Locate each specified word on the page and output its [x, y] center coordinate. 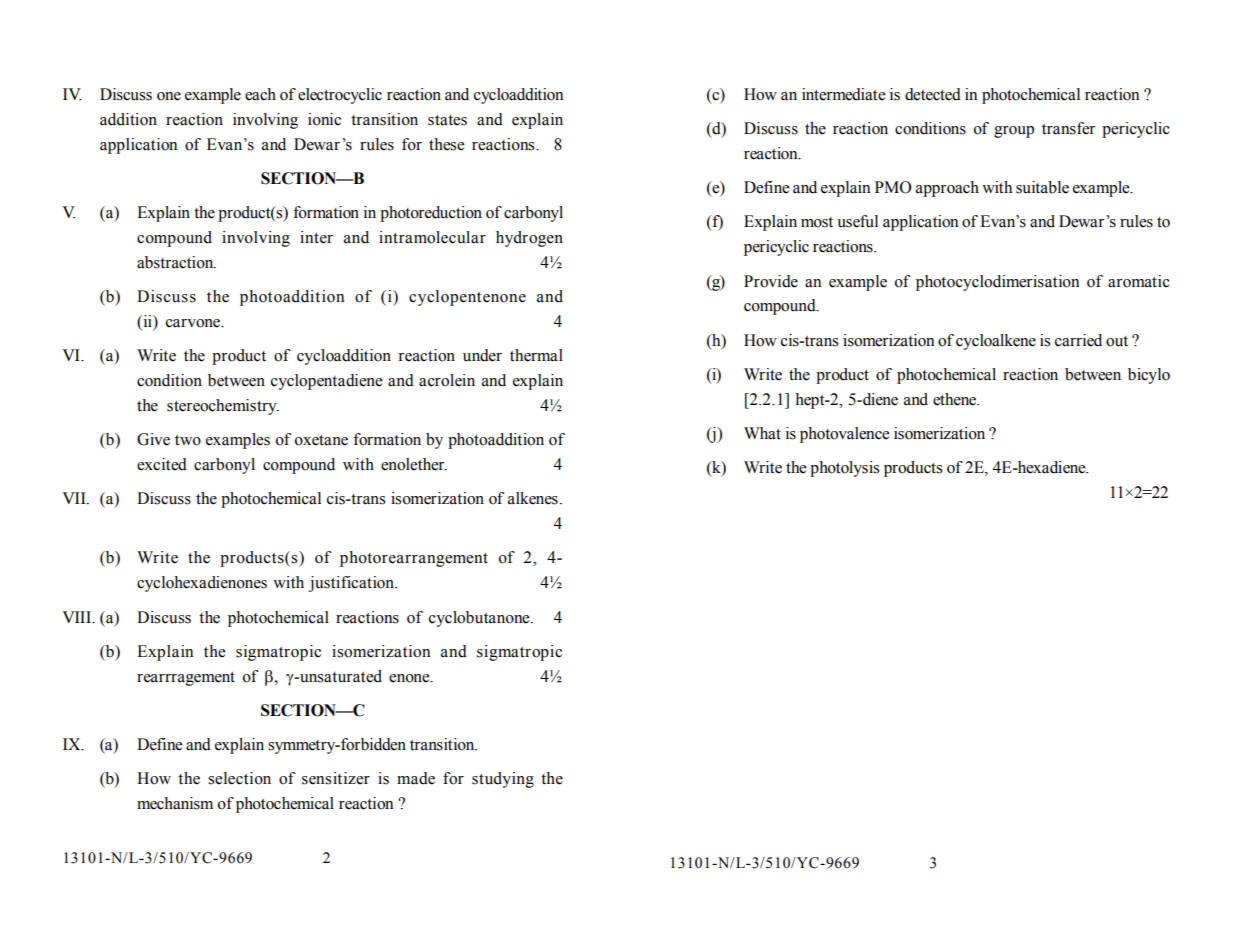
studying [503, 780]
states [447, 120]
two [188, 440]
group [1014, 132]
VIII [78, 617]
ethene [956, 399]
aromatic [1139, 281]
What [762, 433]
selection [239, 778]
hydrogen [529, 239]
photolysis [844, 469]
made [416, 778]
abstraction [176, 262]
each [260, 94]
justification [353, 584]
